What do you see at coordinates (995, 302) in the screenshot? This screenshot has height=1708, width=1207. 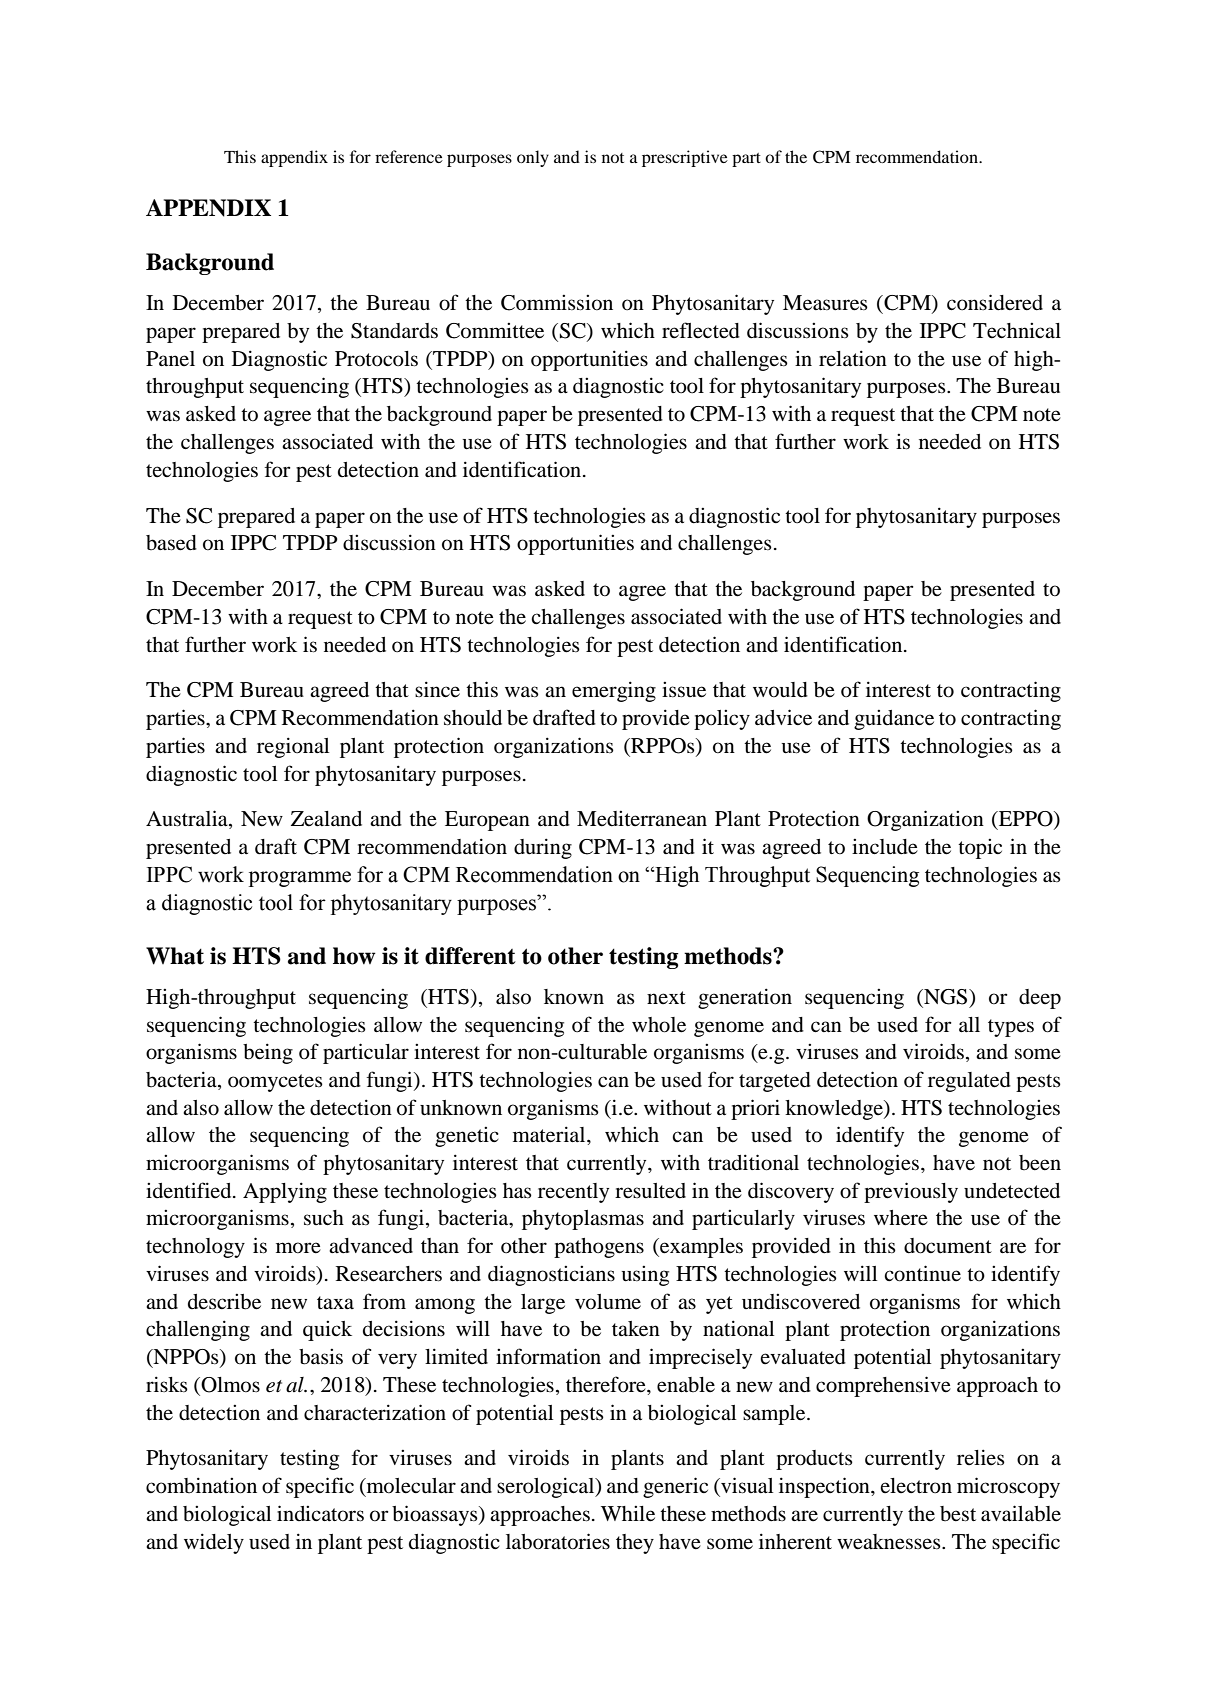 I see `considered` at bounding box center [995, 302].
